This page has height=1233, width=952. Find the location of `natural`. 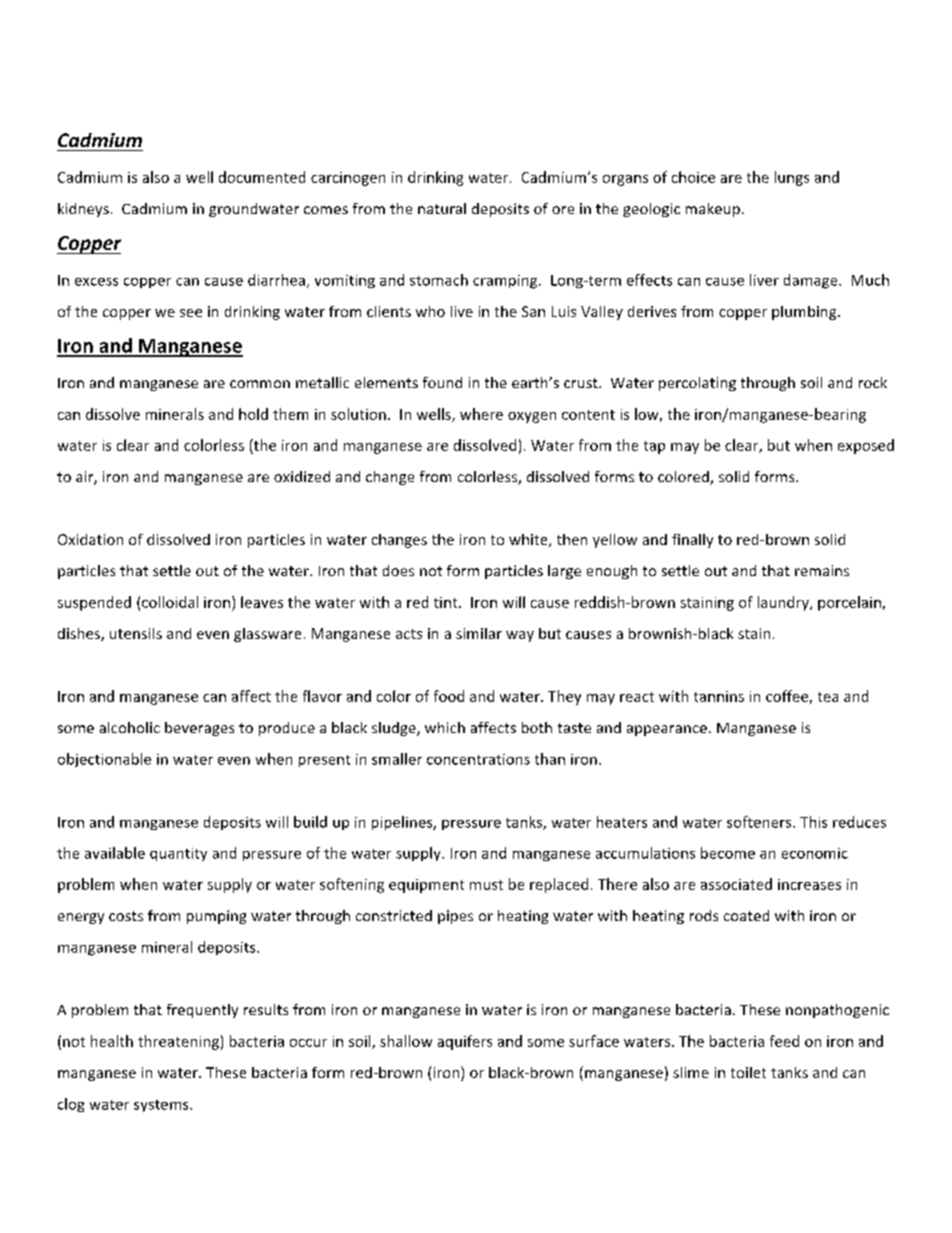

natural is located at coordinates (442, 208).
